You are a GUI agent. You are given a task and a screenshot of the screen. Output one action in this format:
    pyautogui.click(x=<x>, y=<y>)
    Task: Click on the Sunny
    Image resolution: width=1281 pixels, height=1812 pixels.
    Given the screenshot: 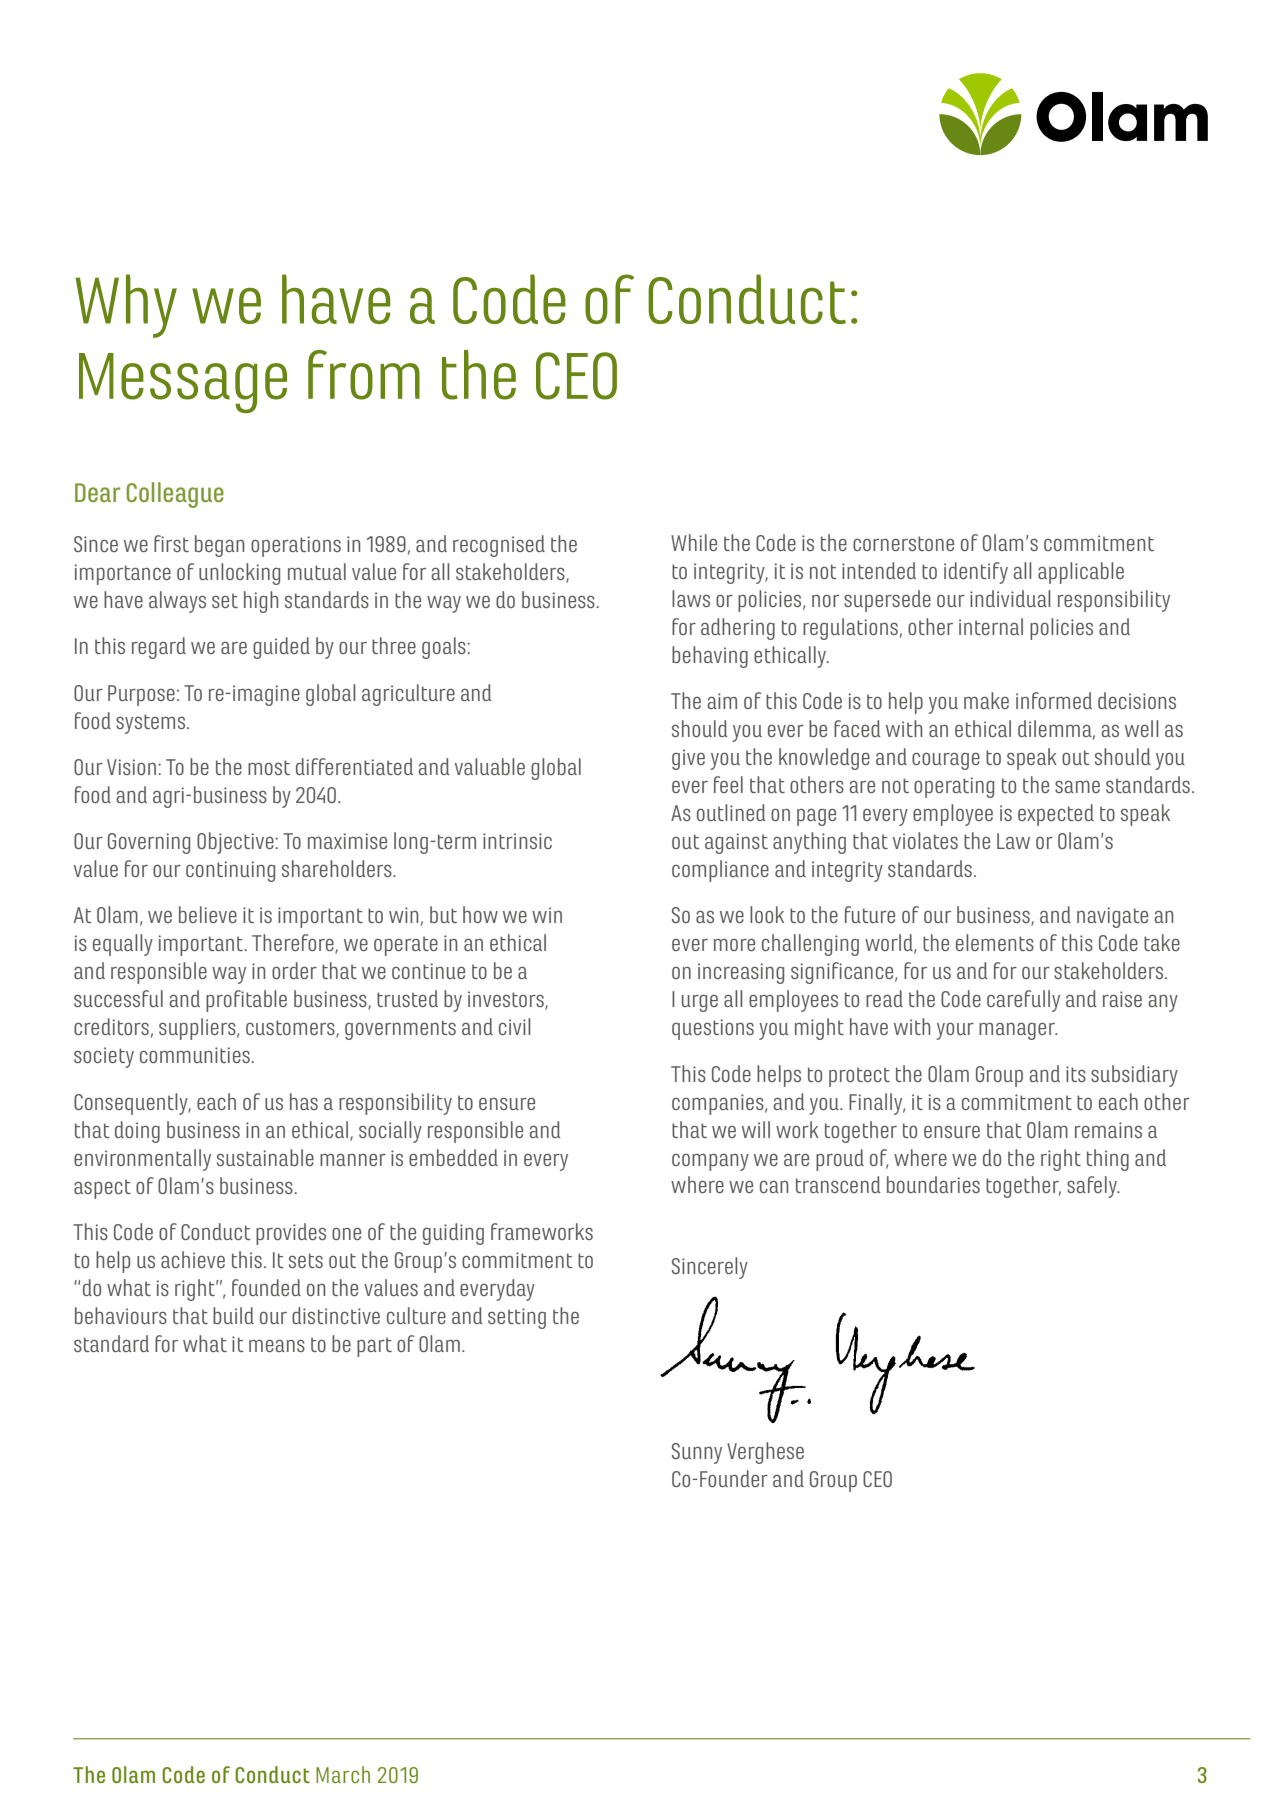 What is the action you would take?
    pyautogui.click(x=697, y=1453)
